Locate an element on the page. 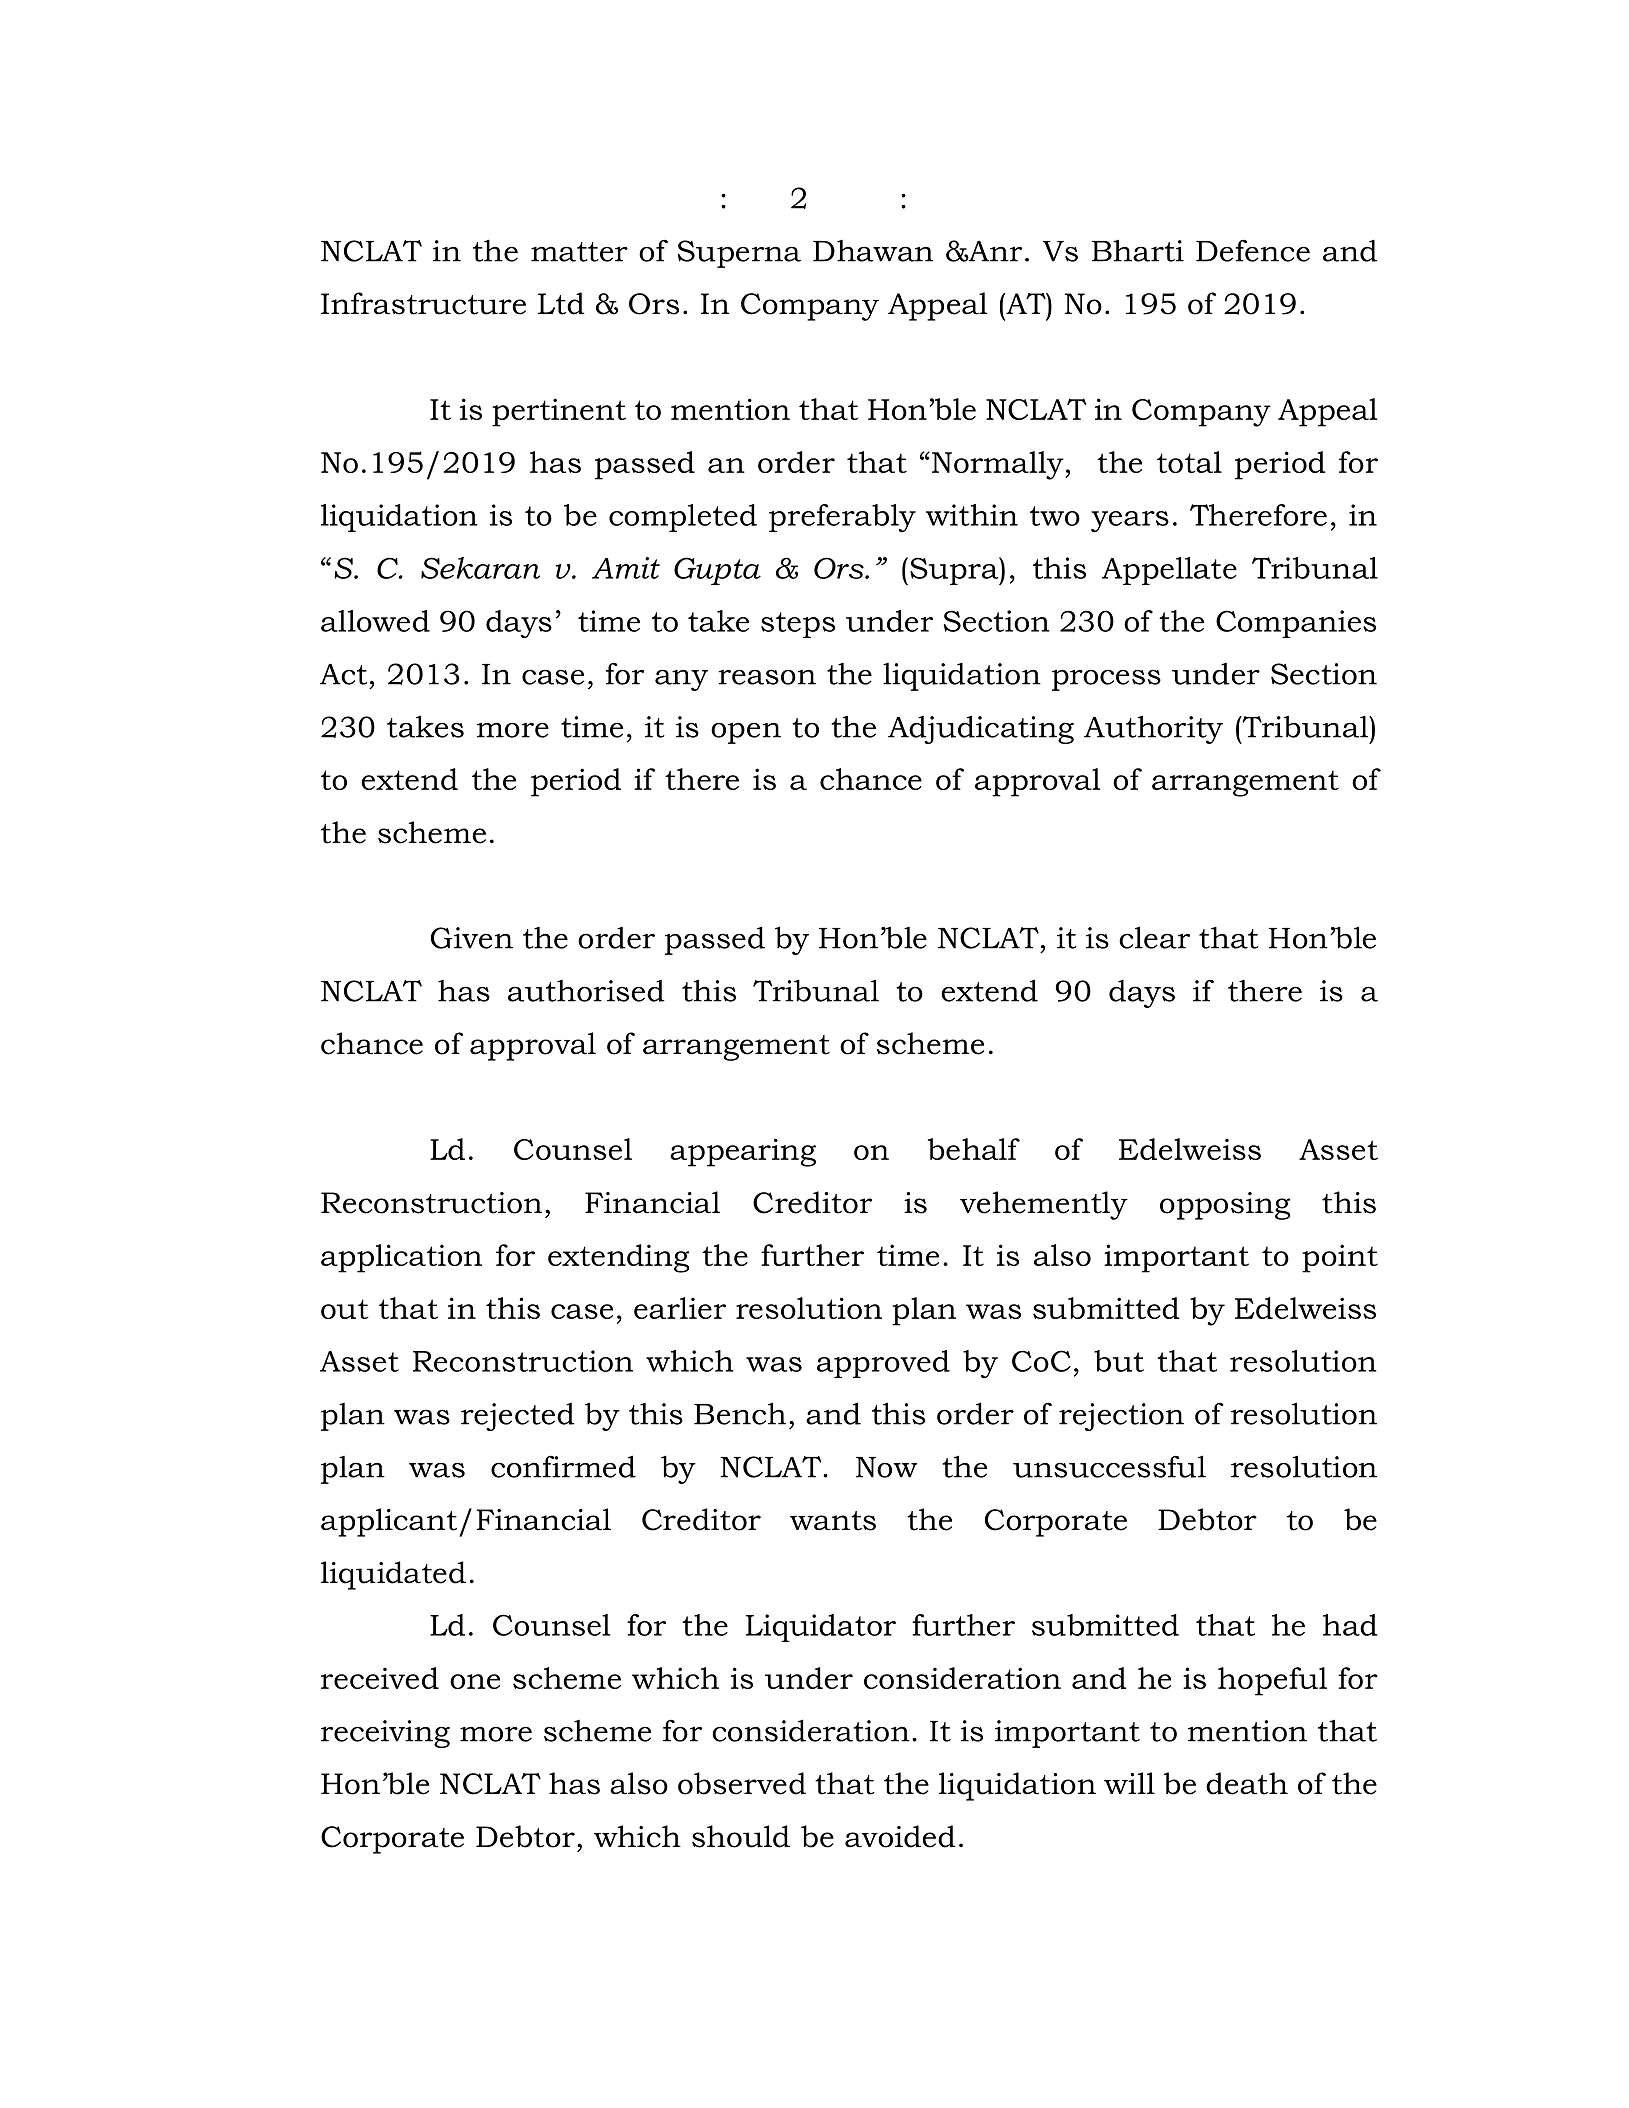 This page has width=1629, height=2108. clear is located at coordinates (1154, 937).
